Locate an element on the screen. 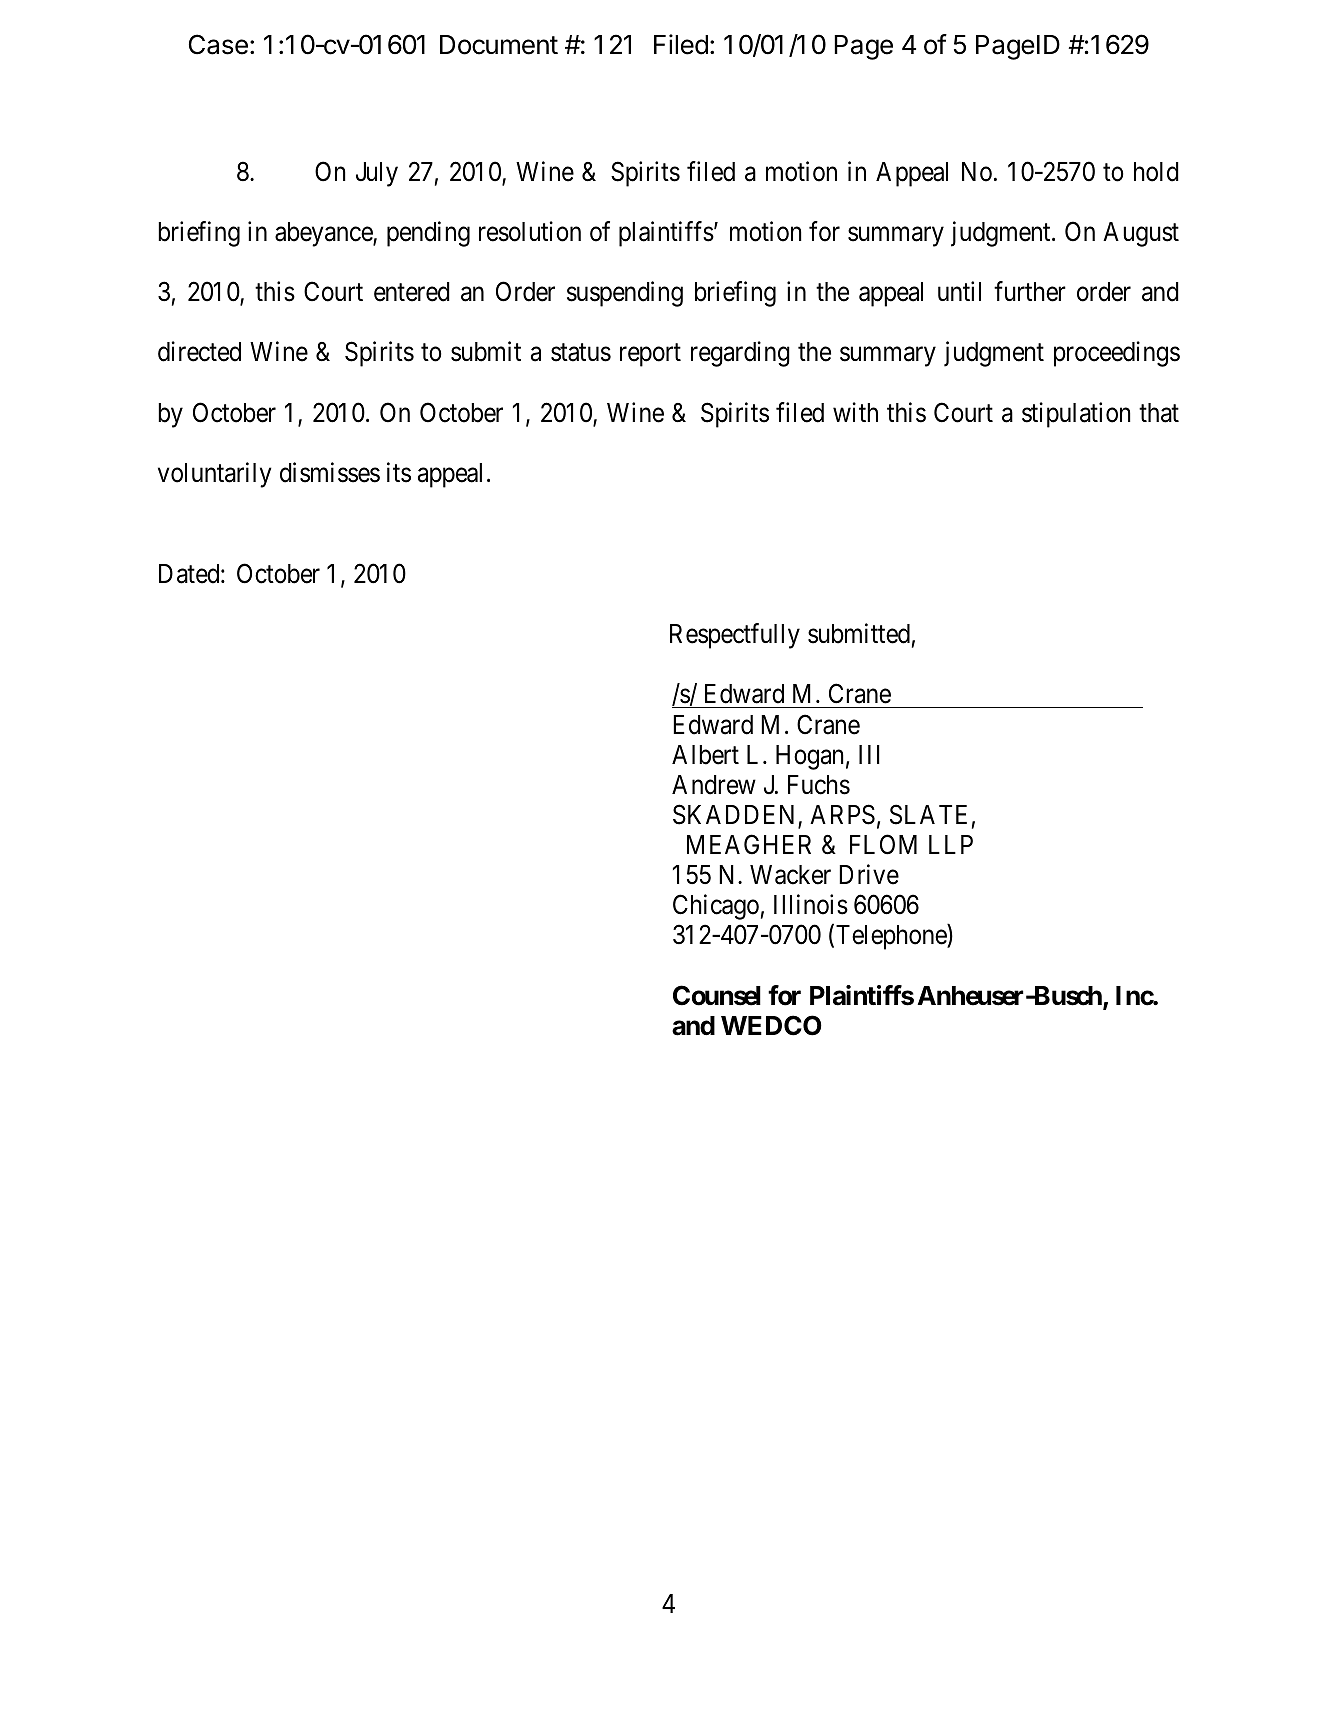 Image resolution: width=1336 pixels, height=1728 pixels. Document is located at coordinates (499, 45).
